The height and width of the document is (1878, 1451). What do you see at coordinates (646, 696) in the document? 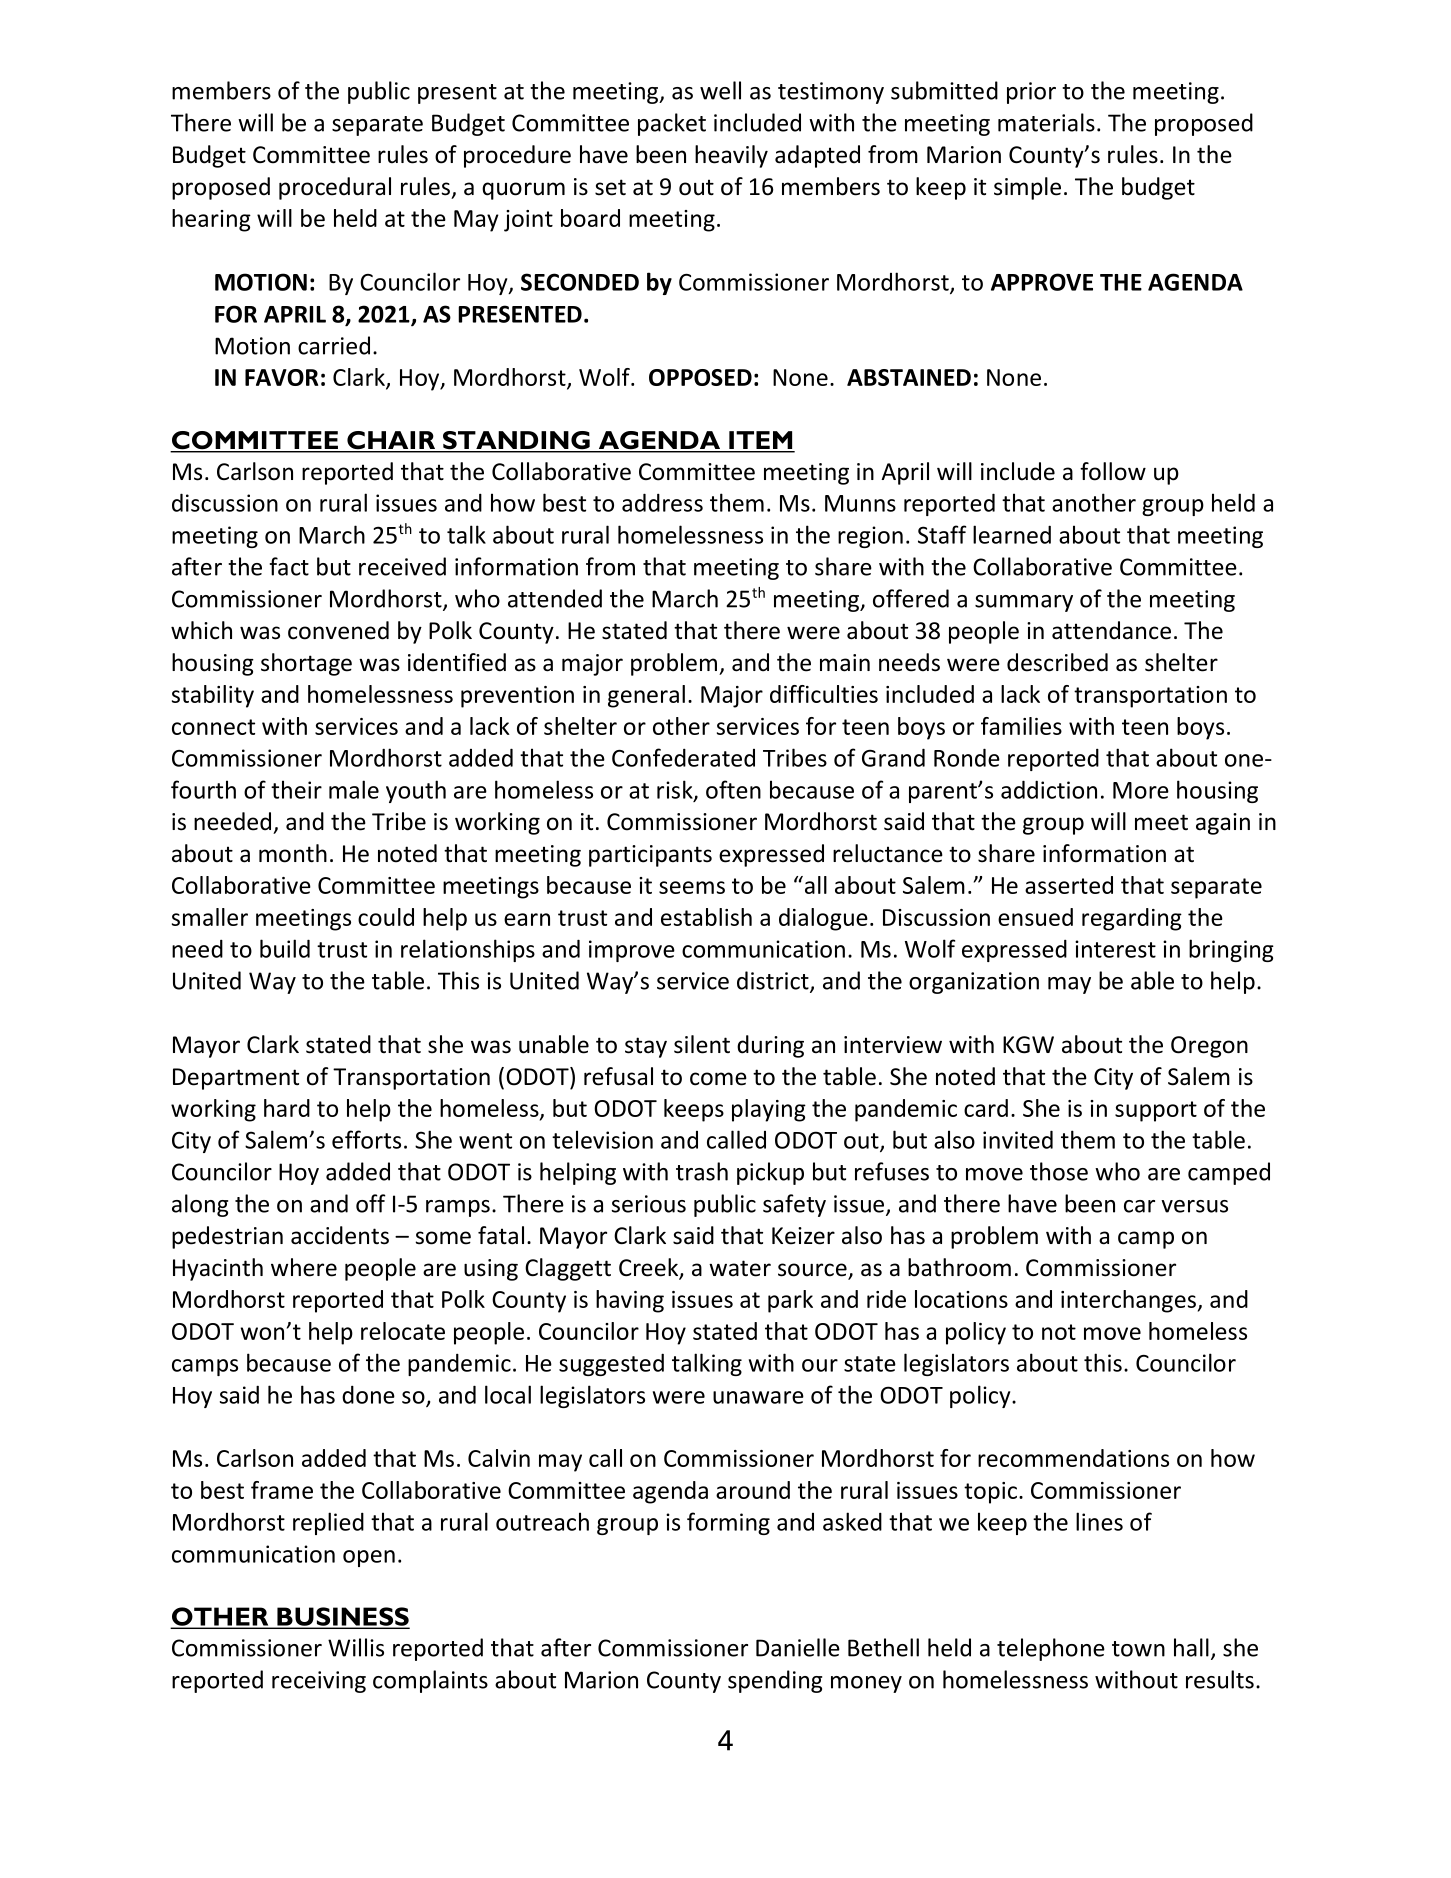
I see `general` at bounding box center [646, 696].
